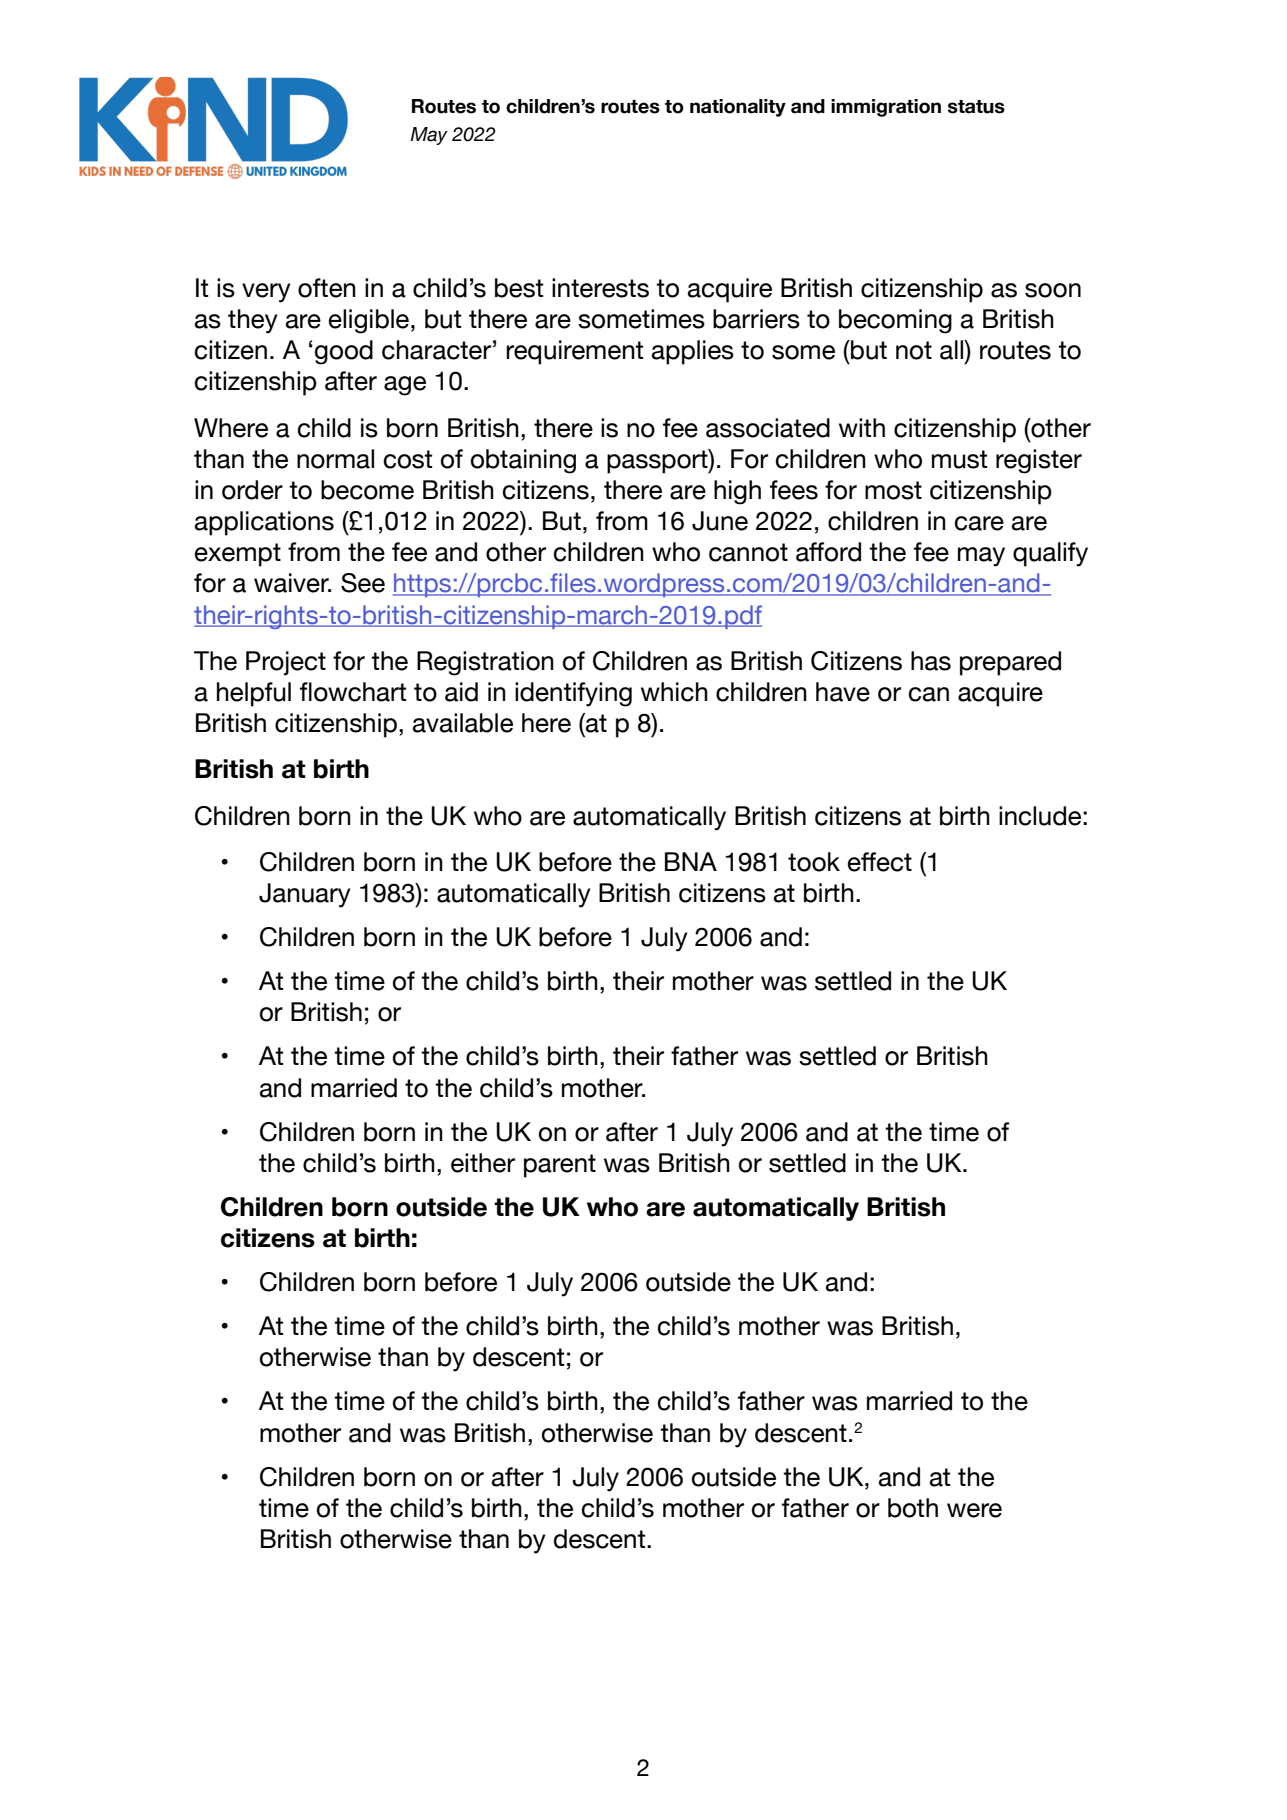 The width and height of the screenshot is (1287, 1820). What do you see at coordinates (483, 1163) in the screenshot?
I see `either` at bounding box center [483, 1163].
